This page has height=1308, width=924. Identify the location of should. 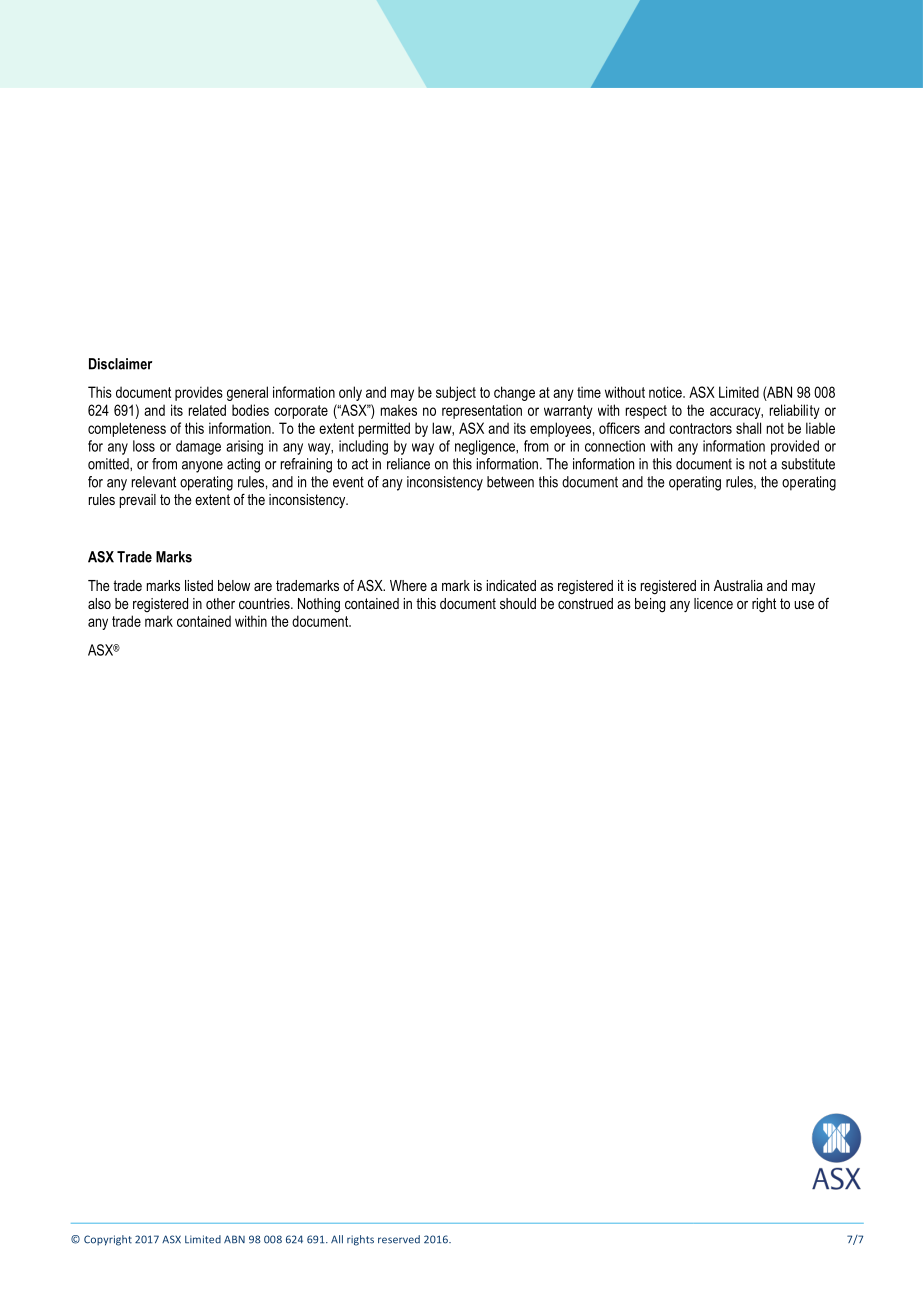
(518, 603).
